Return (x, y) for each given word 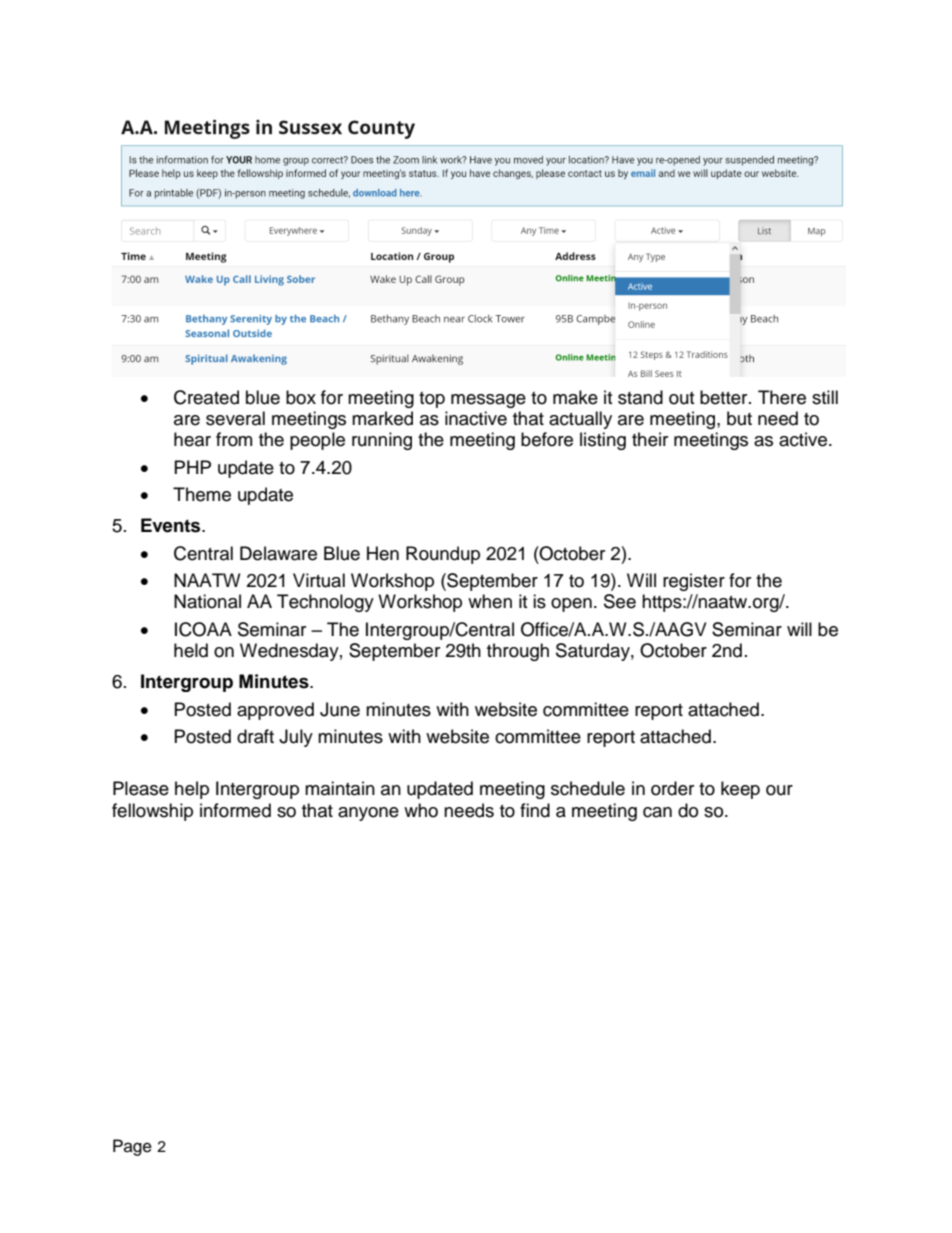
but (739, 418)
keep (740, 790)
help (192, 790)
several (235, 418)
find (535, 810)
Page (132, 1147)
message (488, 401)
